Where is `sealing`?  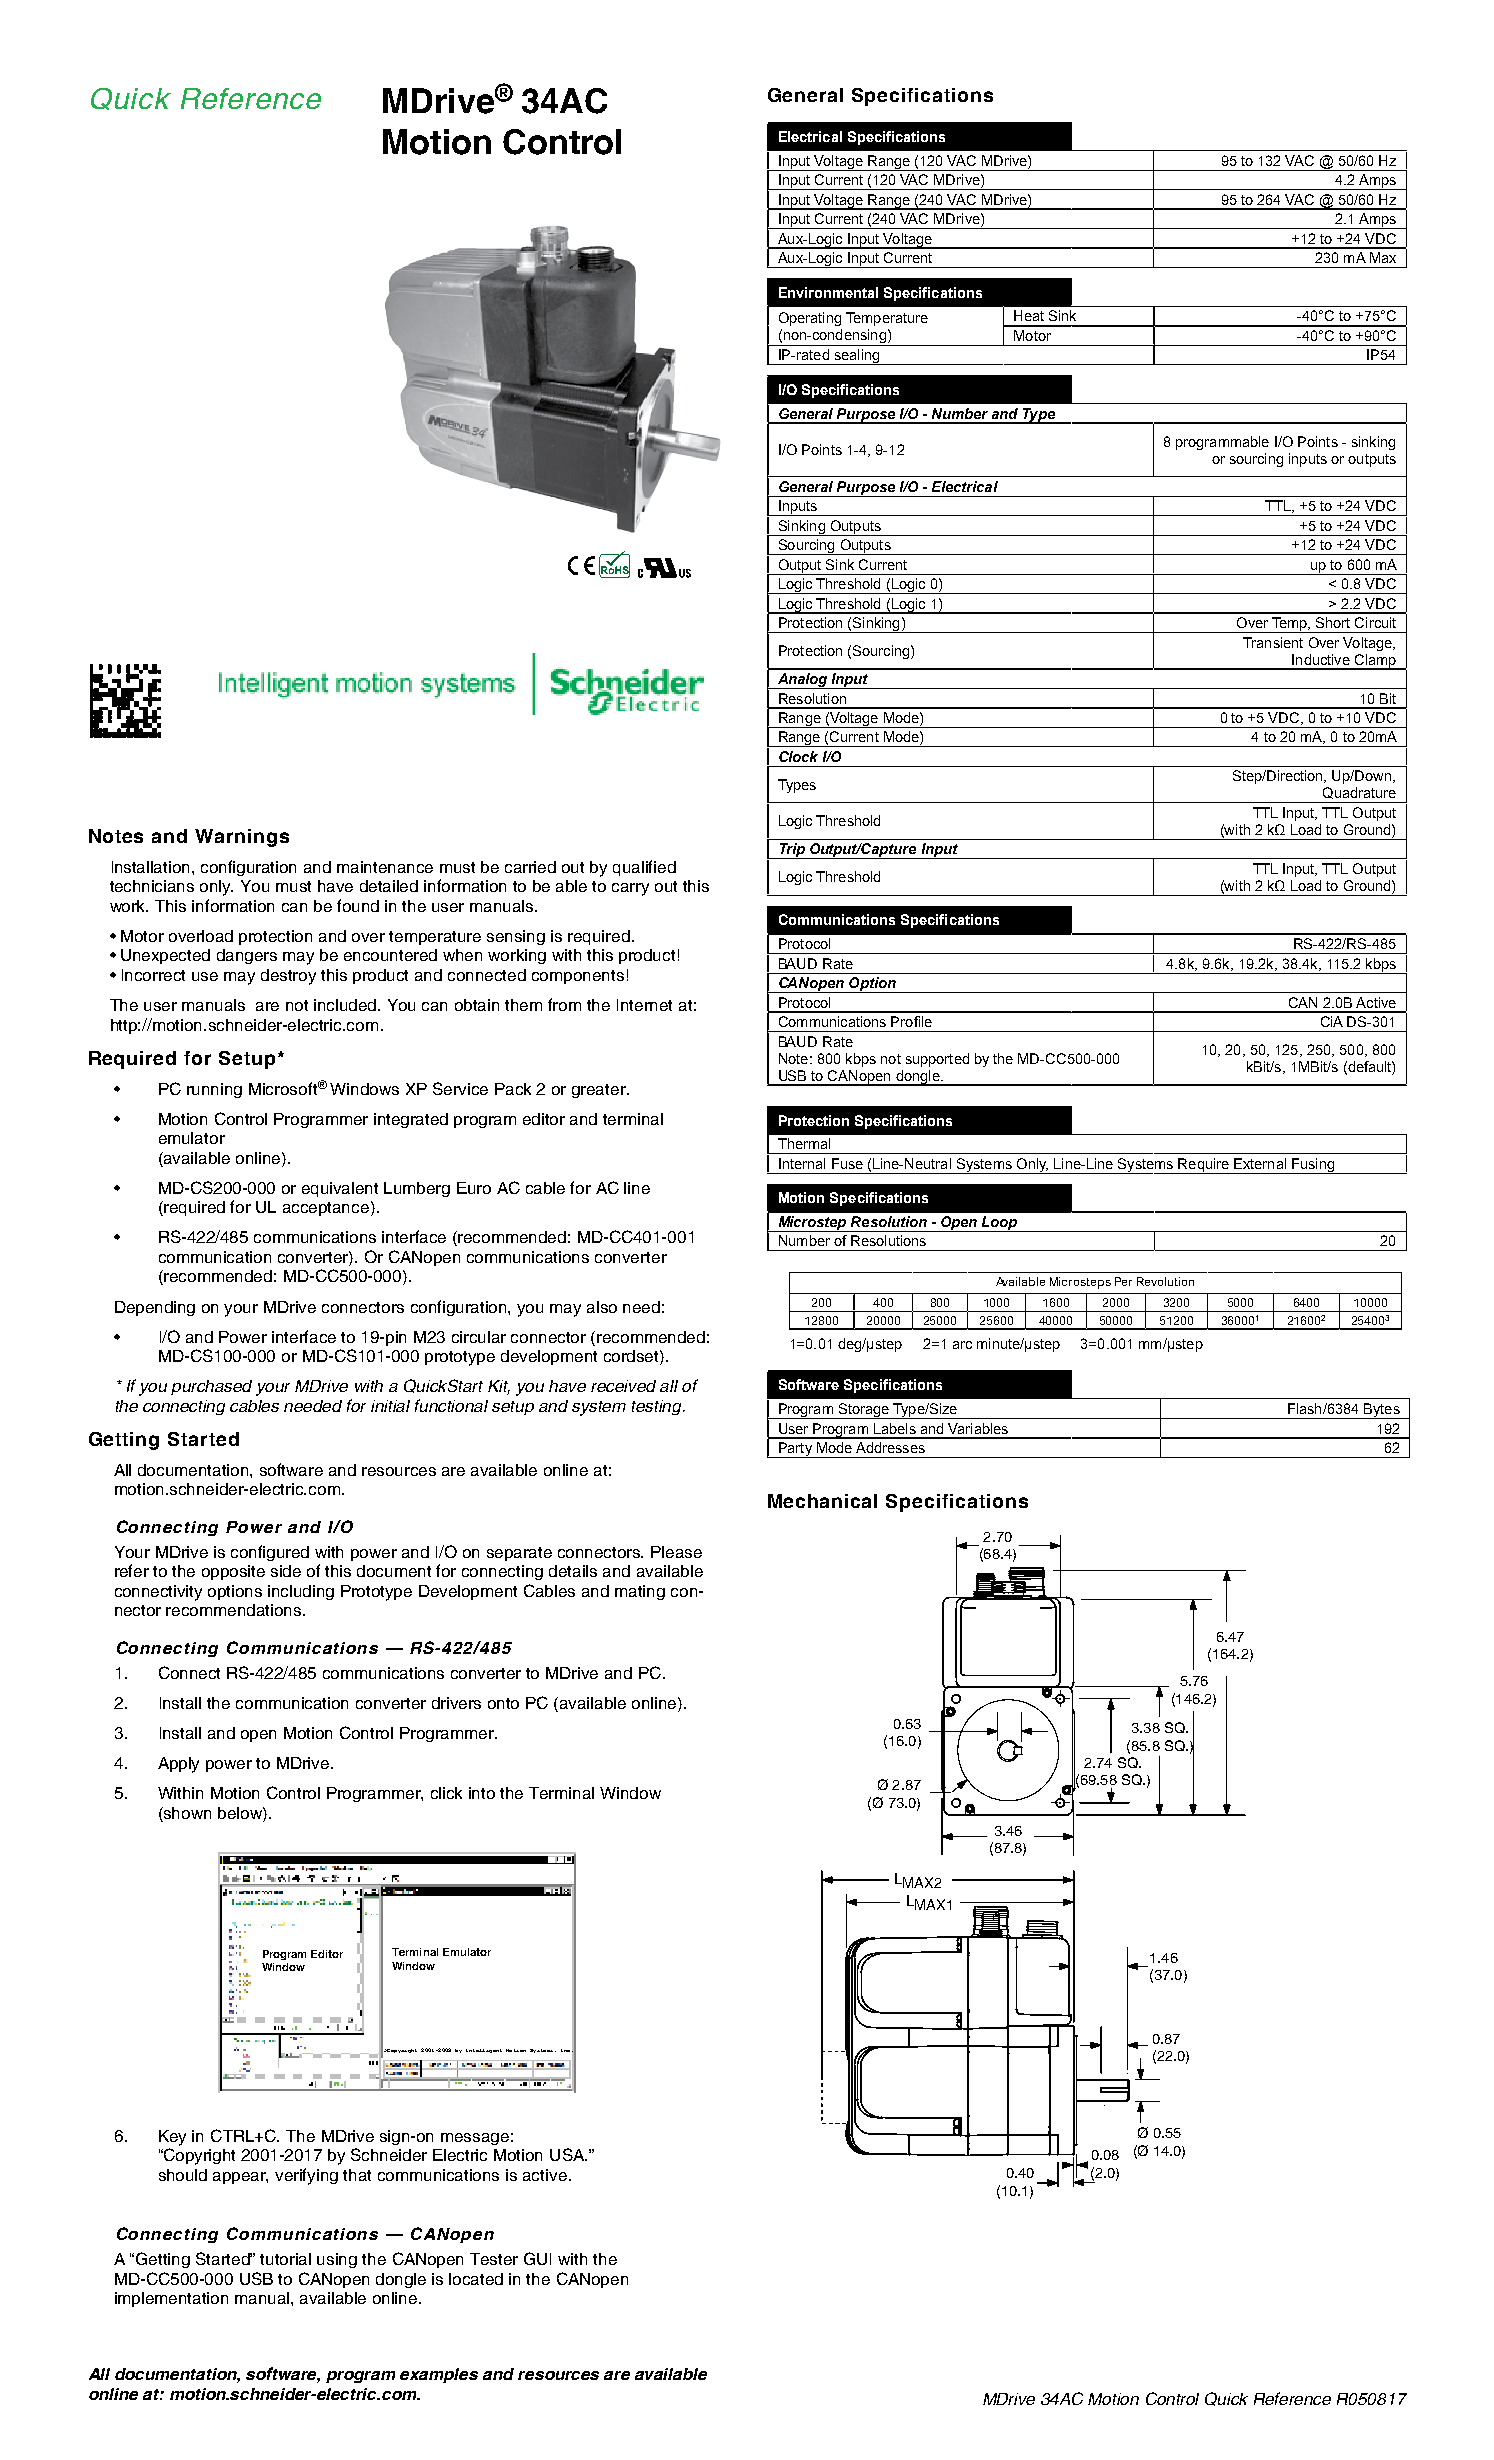
sealing is located at coordinates (857, 357).
